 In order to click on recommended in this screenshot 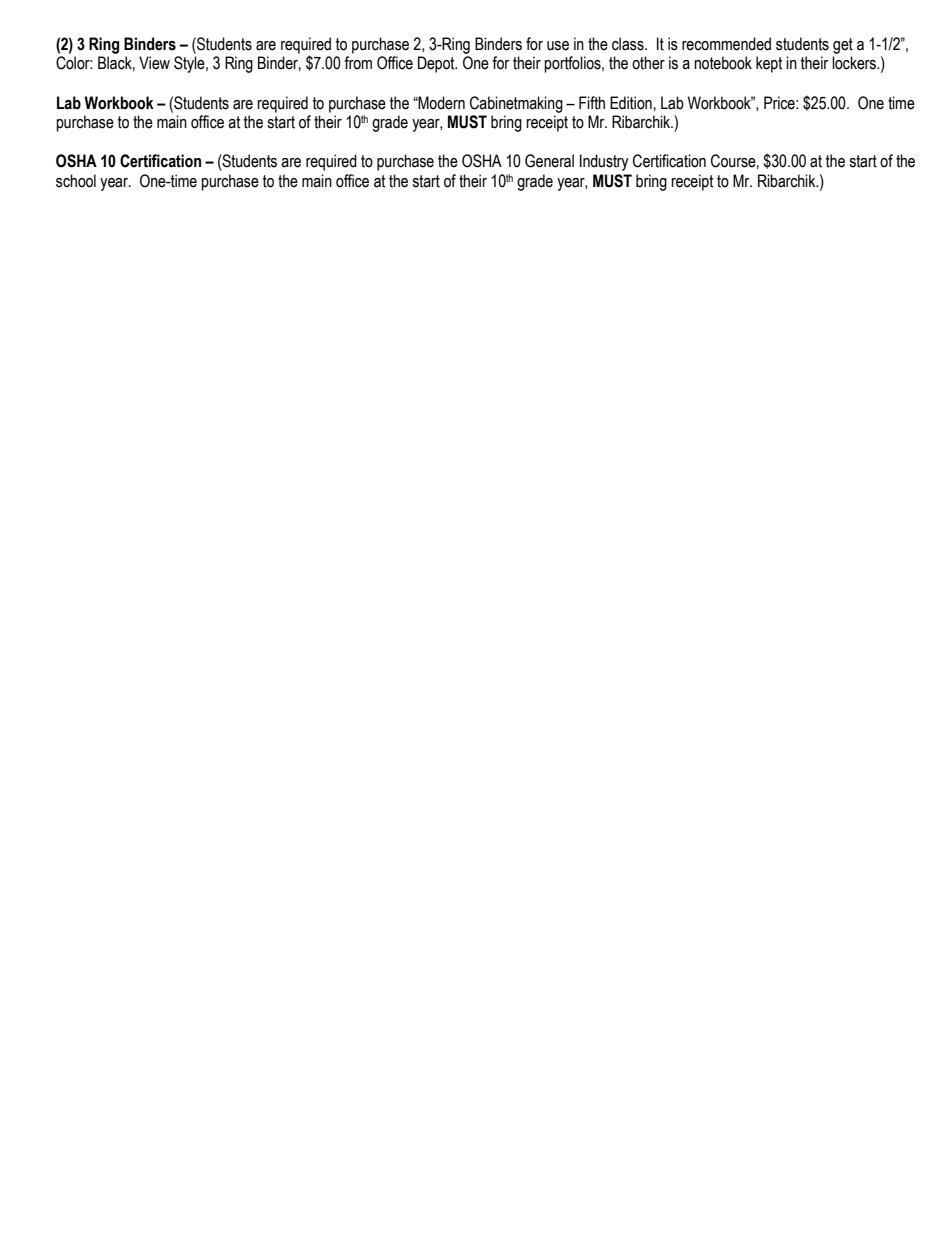, I will do `click(726, 44)`.
